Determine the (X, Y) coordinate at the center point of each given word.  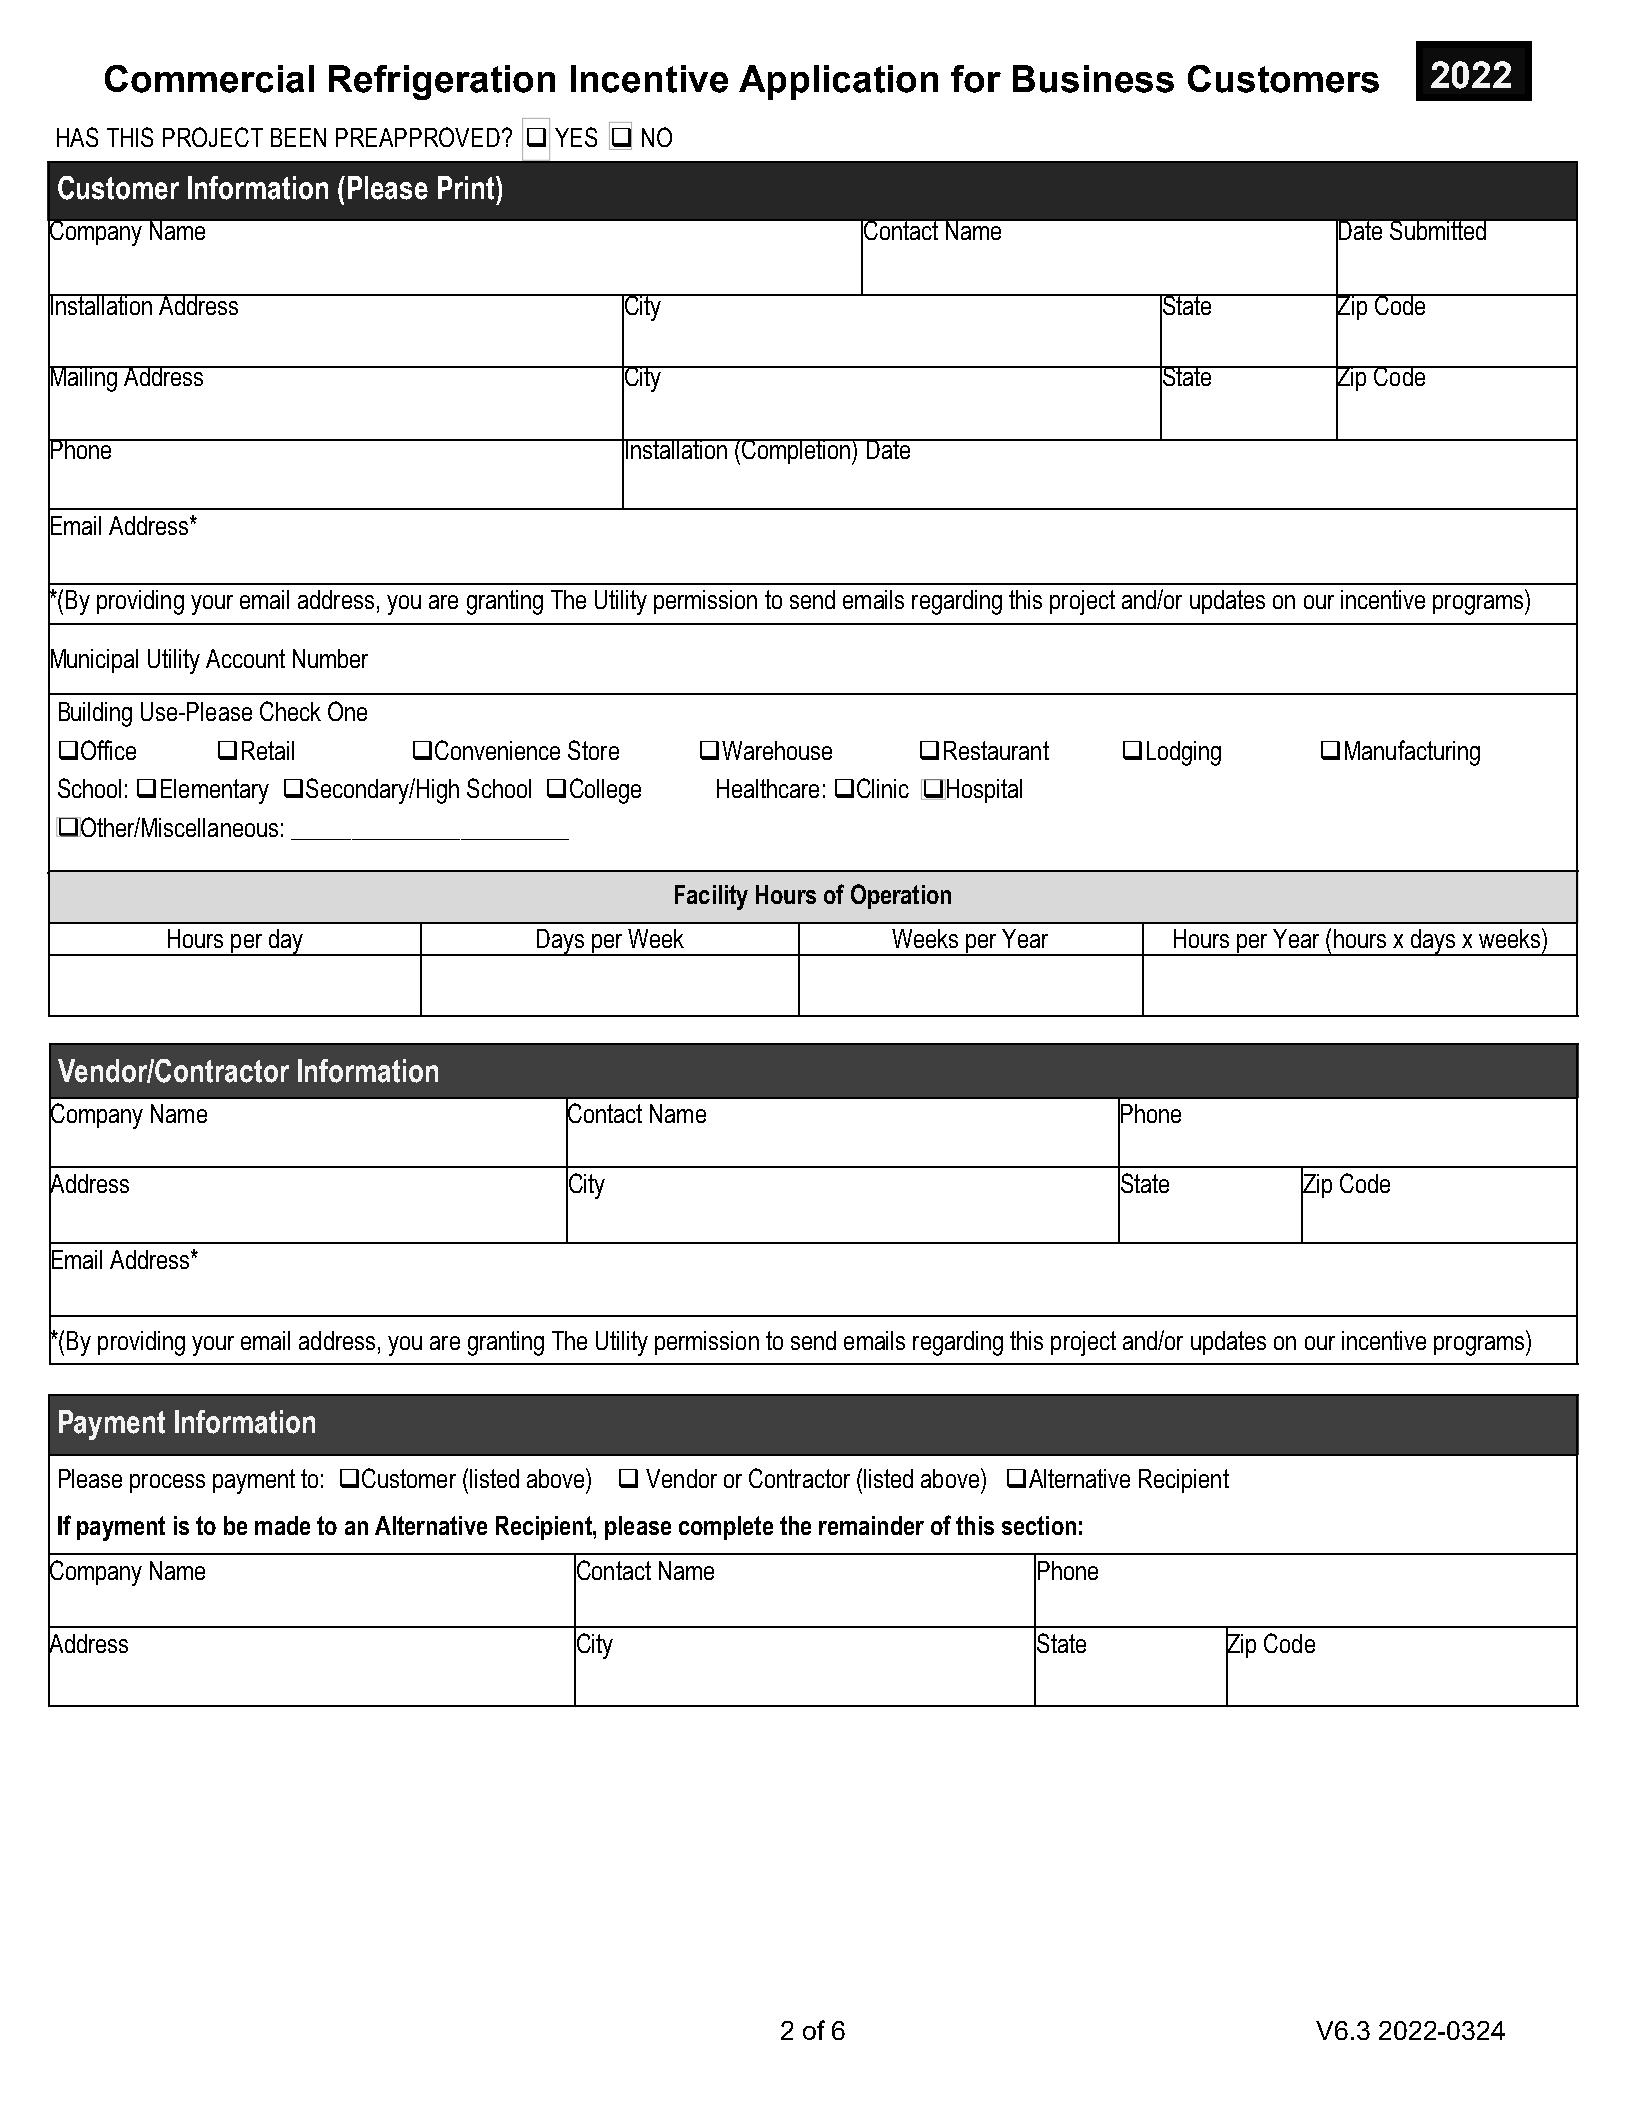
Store (593, 750)
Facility (711, 897)
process (167, 1483)
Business (1093, 79)
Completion (796, 451)
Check (290, 711)
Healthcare (768, 788)
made (282, 1525)
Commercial (209, 79)
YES (576, 137)
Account (245, 658)
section (1039, 1525)
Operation (901, 896)
